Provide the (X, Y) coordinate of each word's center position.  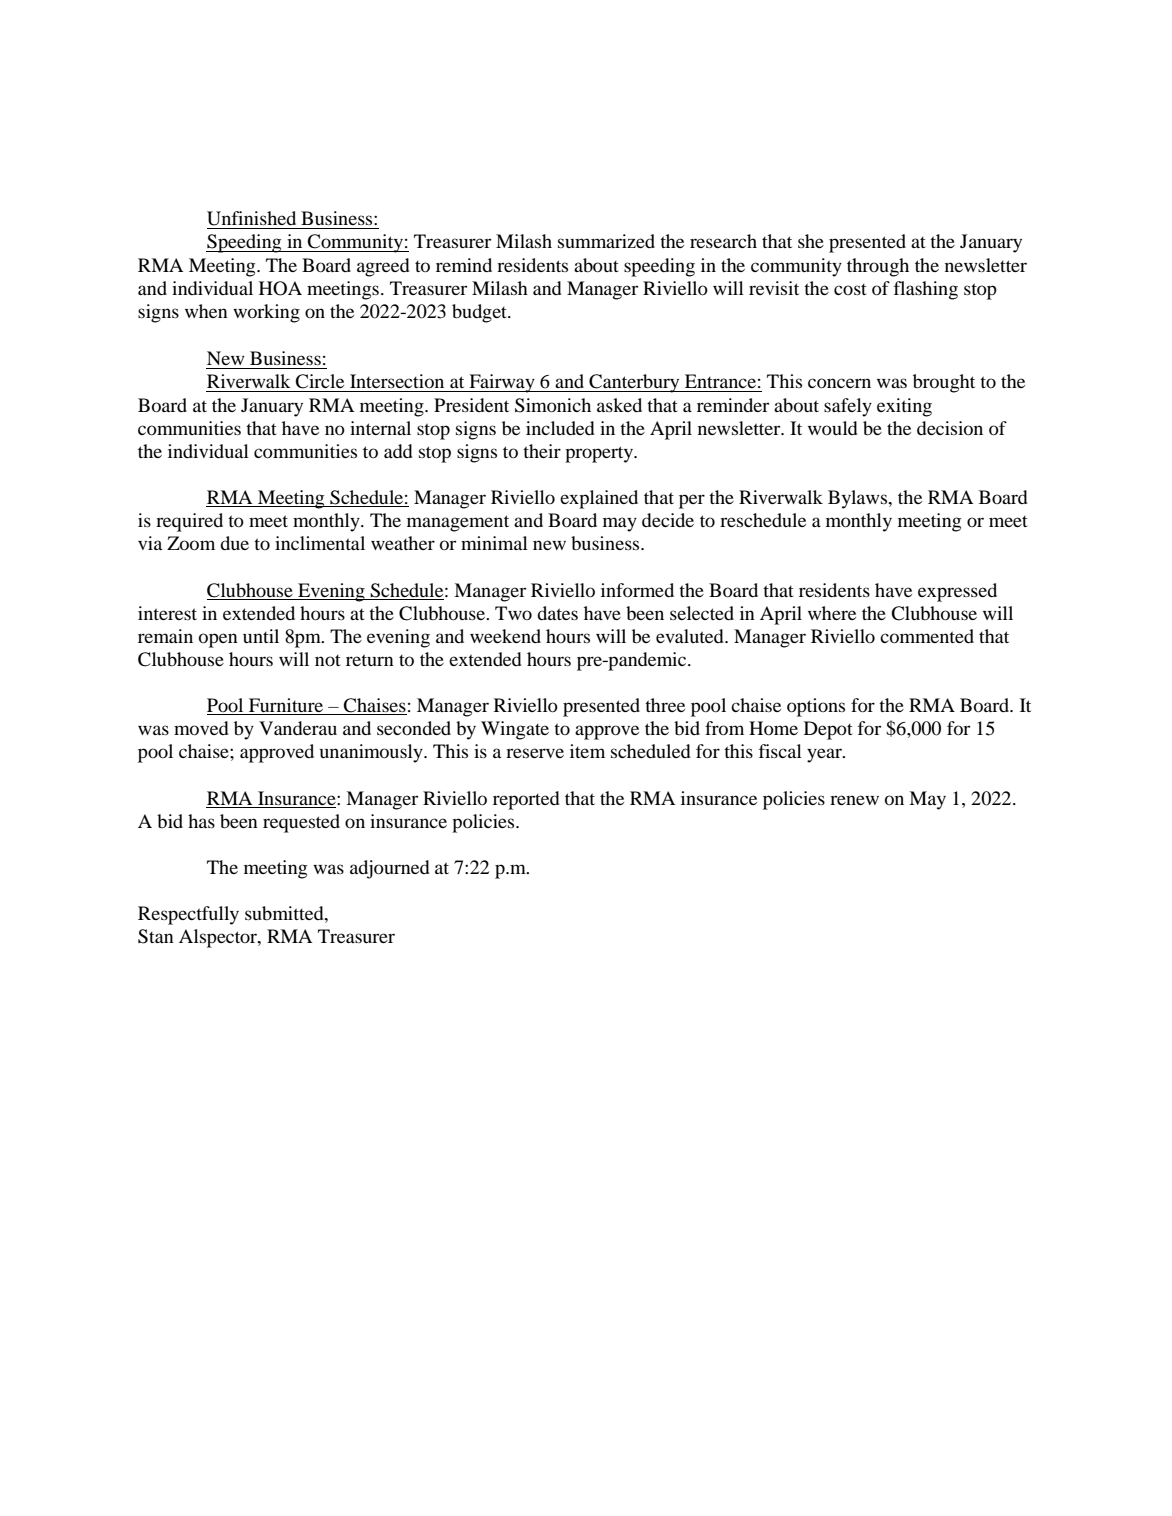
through (878, 267)
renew (854, 800)
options (816, 707)
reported (526, 800)
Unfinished (251, 218)
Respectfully (188, 915)
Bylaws (859, 499)
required (189, 522)
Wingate (515, 730)
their (542, 451)
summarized (606, 241)
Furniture (286, 706)
